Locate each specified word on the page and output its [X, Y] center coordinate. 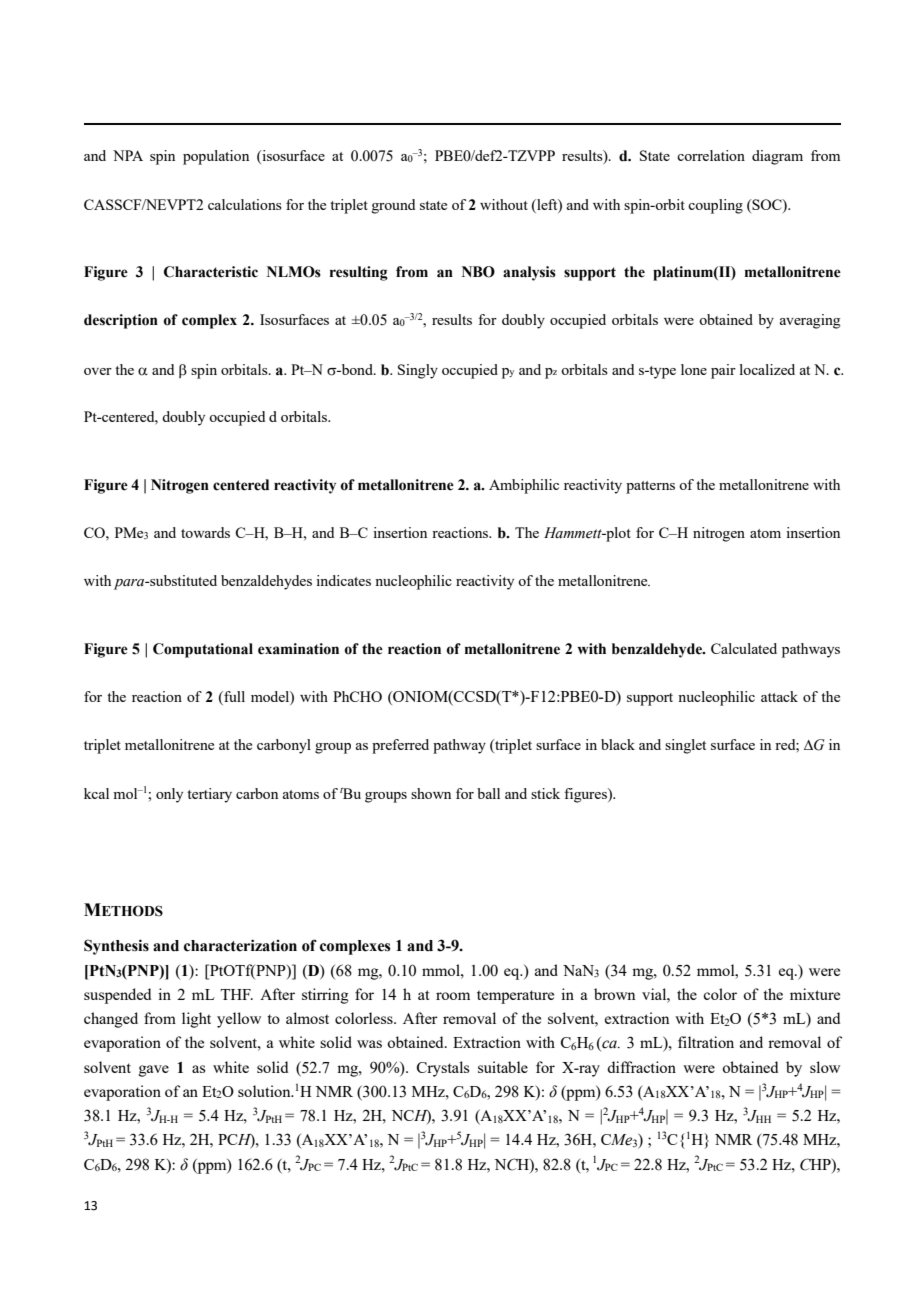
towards [205, 532]
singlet [685, 746]
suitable [503, 1067]
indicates [343, 580]
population [216, 157]
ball [488, 793]
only [169, 795]
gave [154, 1071]
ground [393, 206]
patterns [650, 487]
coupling [715, 206]
